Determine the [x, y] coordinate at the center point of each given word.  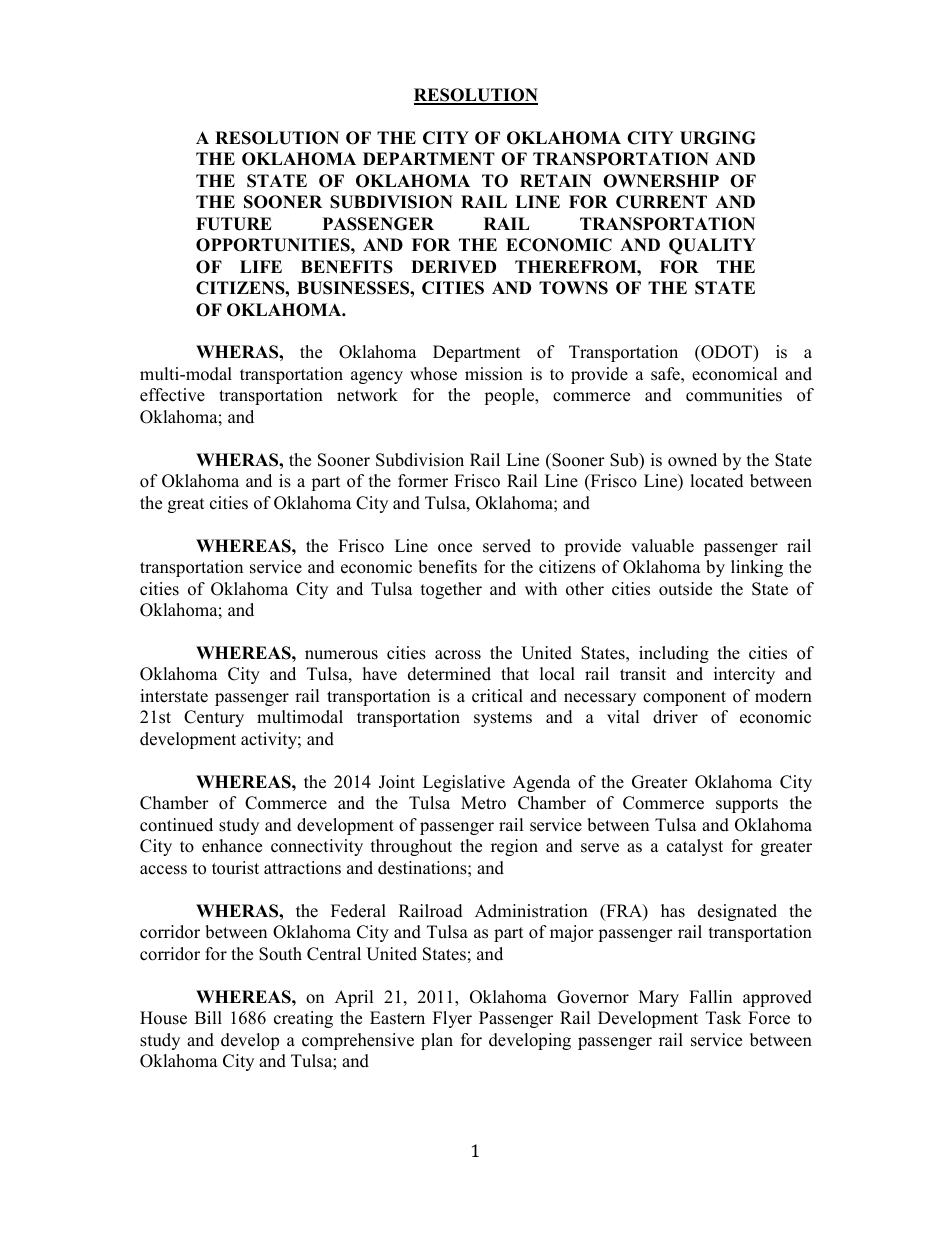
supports [747, 805]
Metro [483, 803]
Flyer [452, 1019]
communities [734, 395]
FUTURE [234, 224]
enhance [232, 846]
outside [685, 589]
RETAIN [555, 180]
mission [494, 374]
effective [172, 395]
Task [723, 1018]
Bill [208, 1017]
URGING [717, 138]
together [451, 590]
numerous [341, 655]
